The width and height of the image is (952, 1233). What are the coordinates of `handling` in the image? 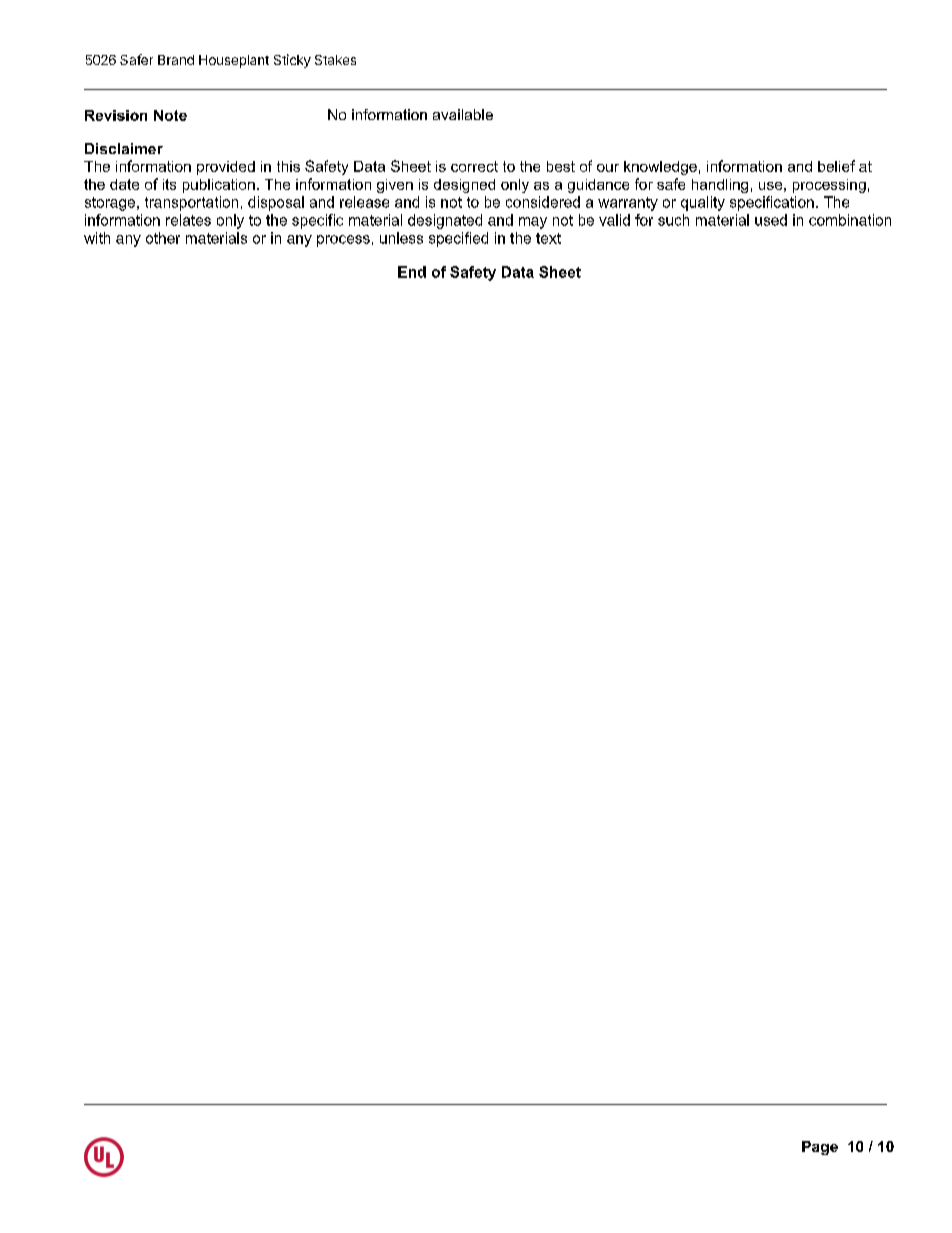 It's located at (720, 186).
